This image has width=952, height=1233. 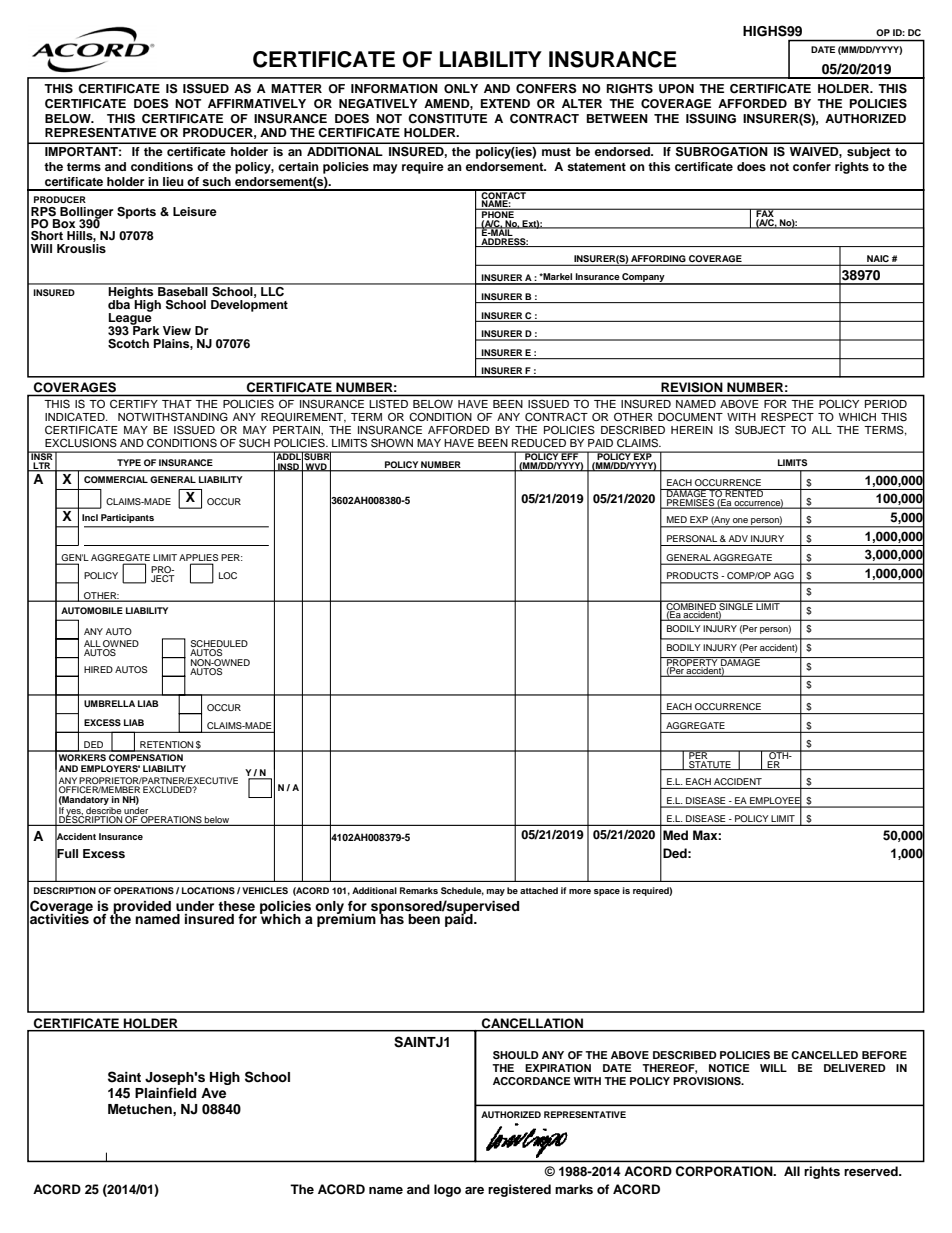 What do you see at coordinates (165, 1093) in the image?
I see `Plainfield` at bounding box center [165, 1093].
